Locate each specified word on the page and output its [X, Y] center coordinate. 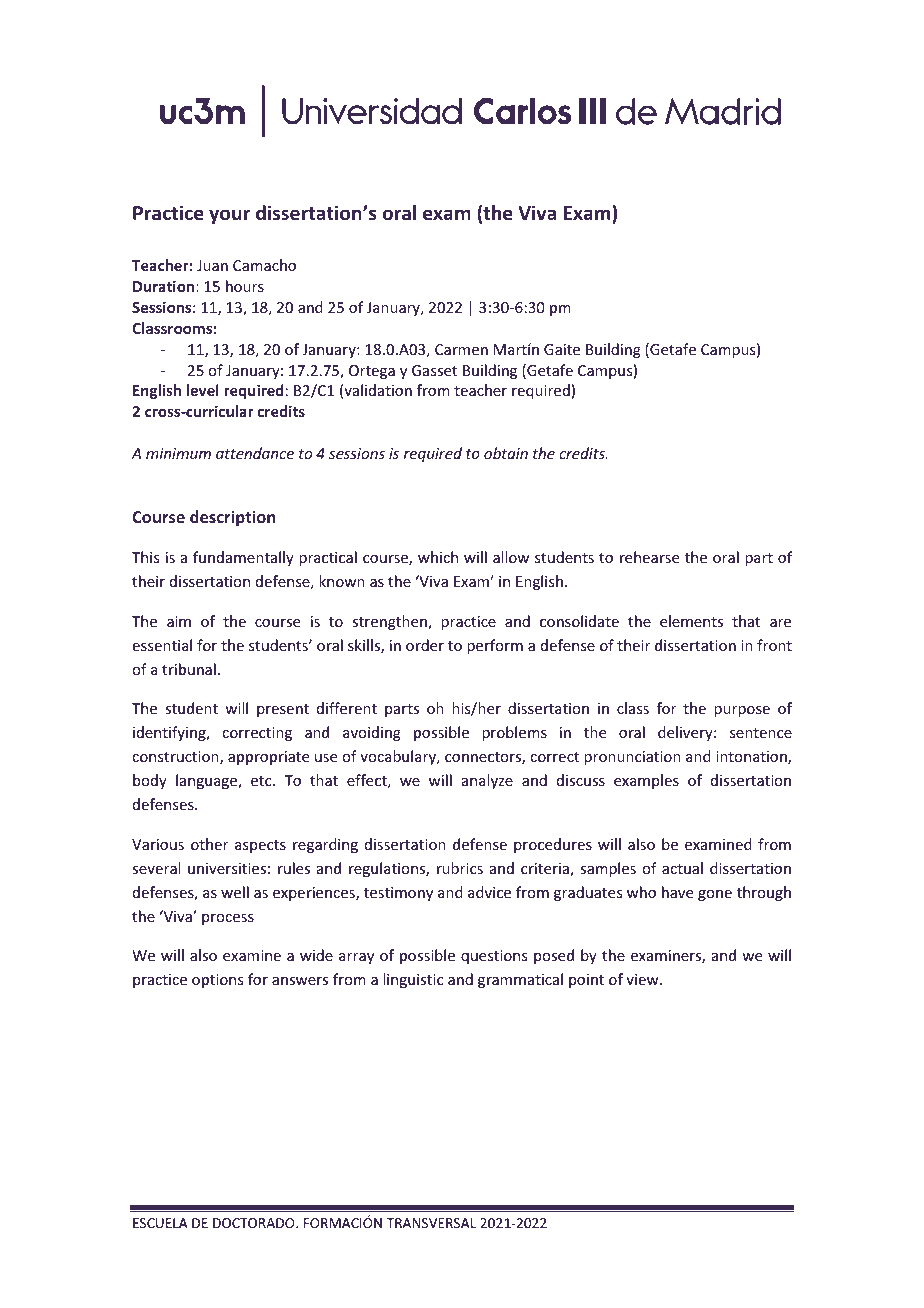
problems [514, 733]
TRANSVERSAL [431, 1223]
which [438, 557]
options [217, 981]
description [232, 518]
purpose [742, 711]
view [643, 979]
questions [494, 957]
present [283, 710]
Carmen [461, 349]
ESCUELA [160, 1223]
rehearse [649, 557]
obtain [506, 453]
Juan [212, 265]
